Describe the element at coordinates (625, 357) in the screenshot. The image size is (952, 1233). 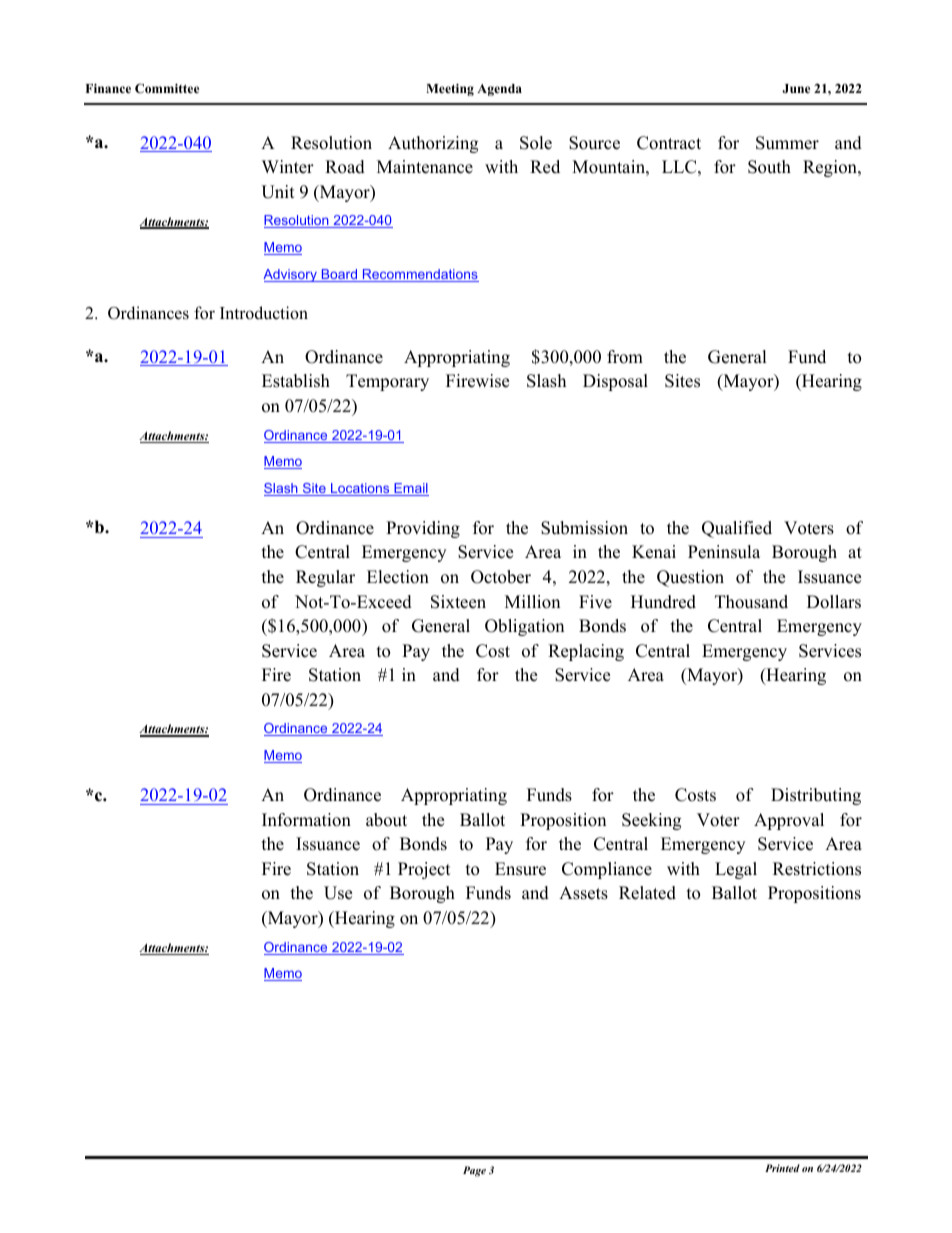
I see `from` at that location.
